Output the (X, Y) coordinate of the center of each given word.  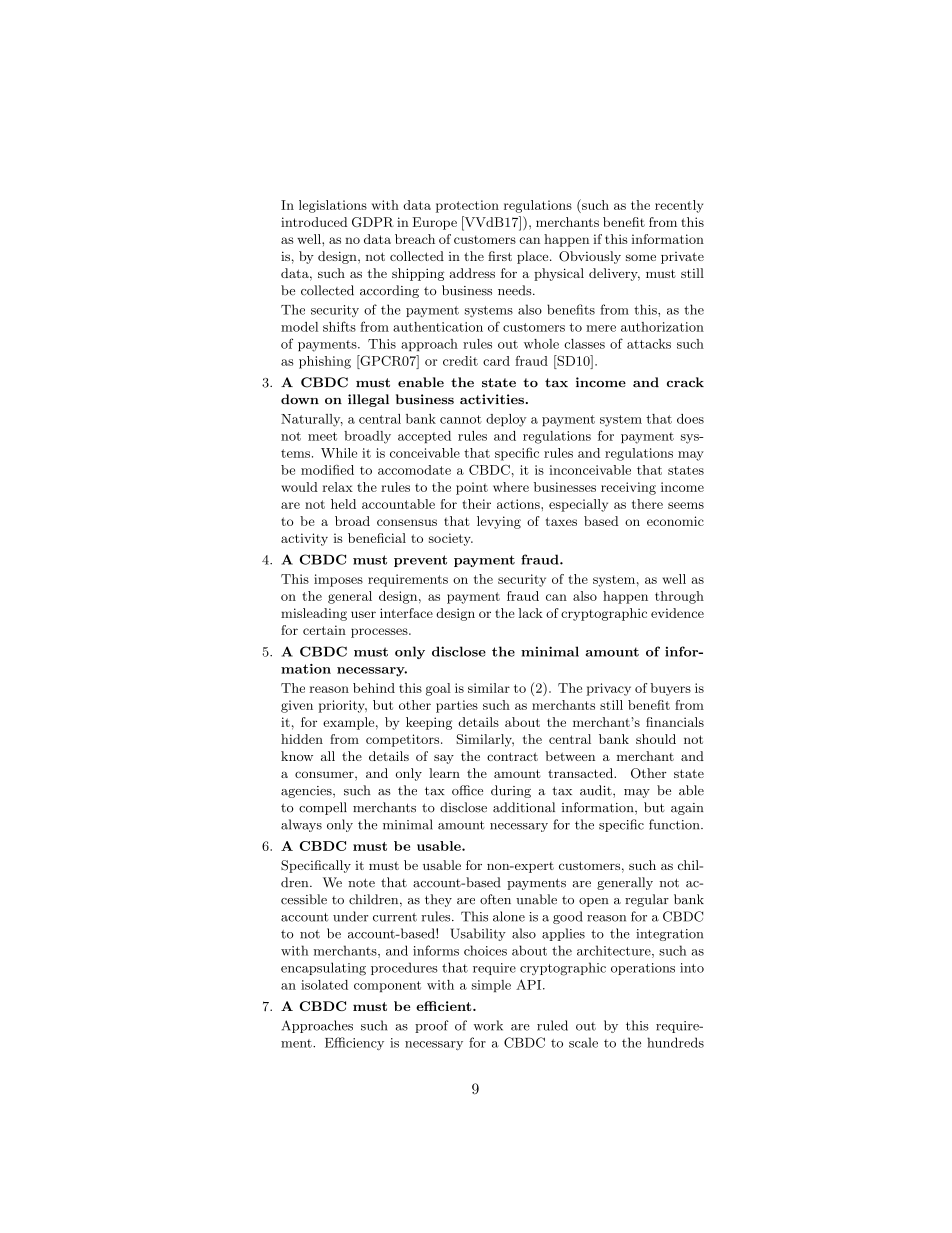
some (641, 257)
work (488, 1025)
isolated (324, 985)
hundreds (675, 1042)
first (500, 256)
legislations (333, 206)
